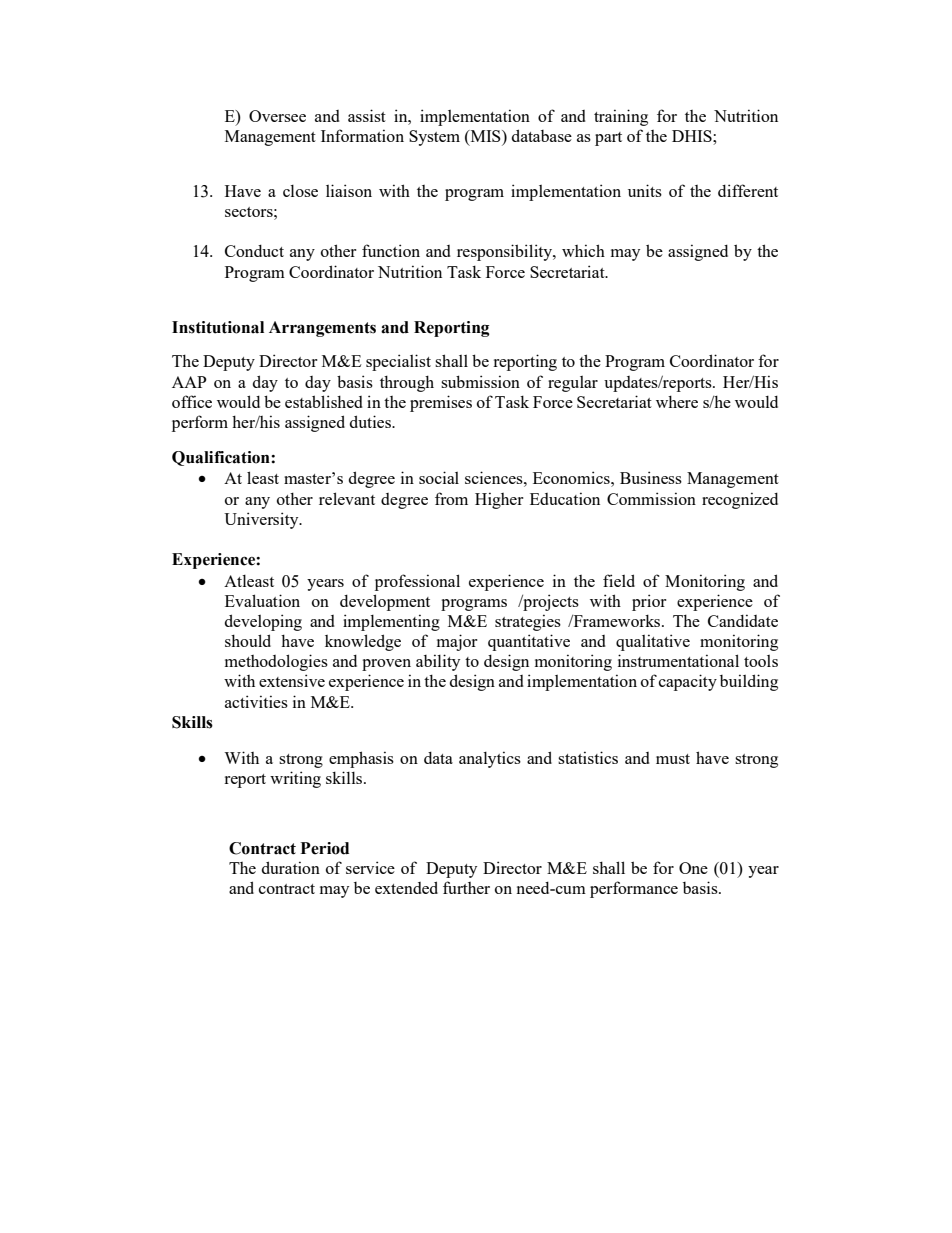  Describe the element at coordinates (438, 662) in the image. I see `ability` at that location.
